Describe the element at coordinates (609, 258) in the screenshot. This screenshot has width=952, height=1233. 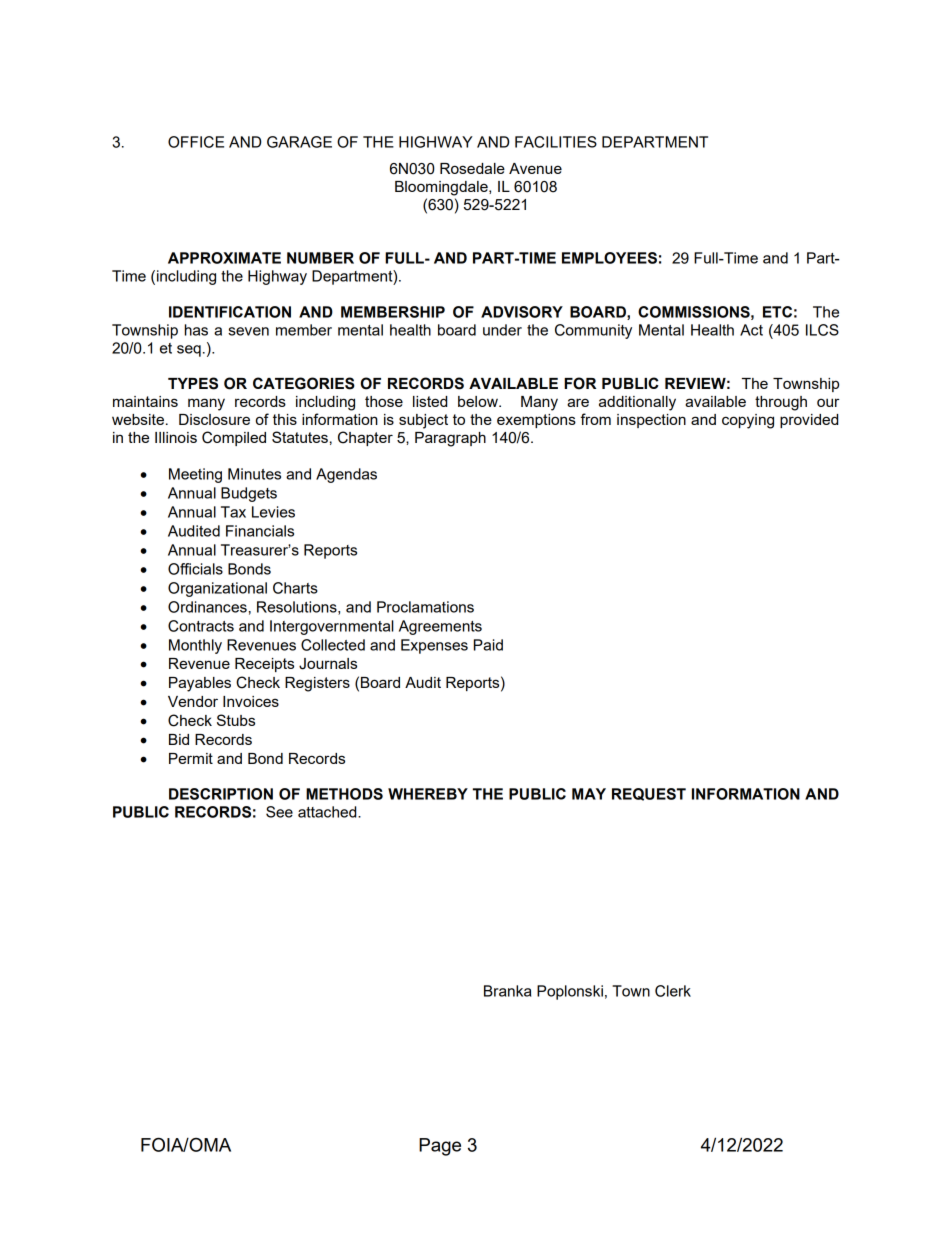
I see `EMPLOYEES` at that location.
